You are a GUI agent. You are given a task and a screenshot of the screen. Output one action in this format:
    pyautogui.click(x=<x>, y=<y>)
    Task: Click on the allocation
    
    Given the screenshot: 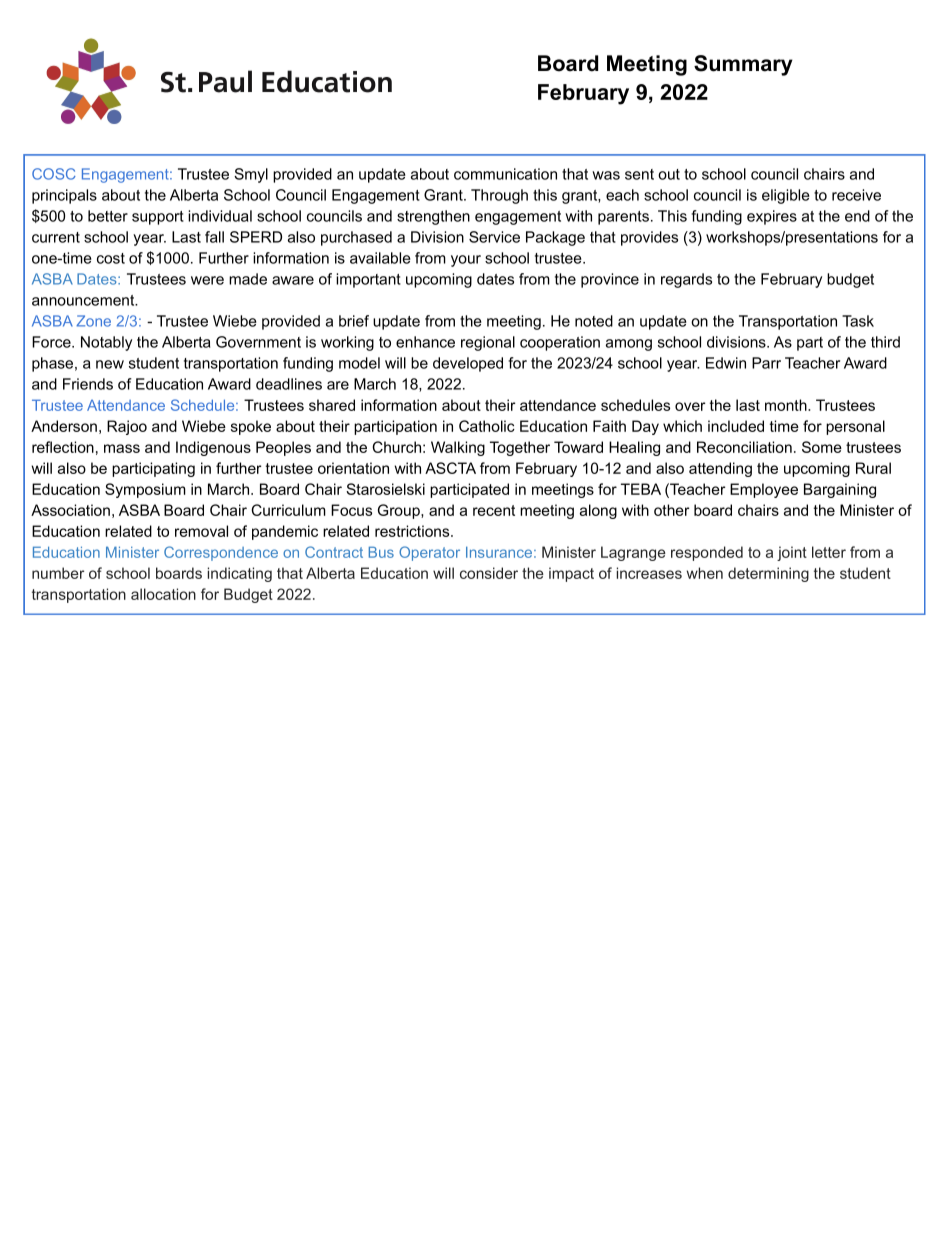 What is the action you would take?
    pyautogui.click(x=163, y=594)
